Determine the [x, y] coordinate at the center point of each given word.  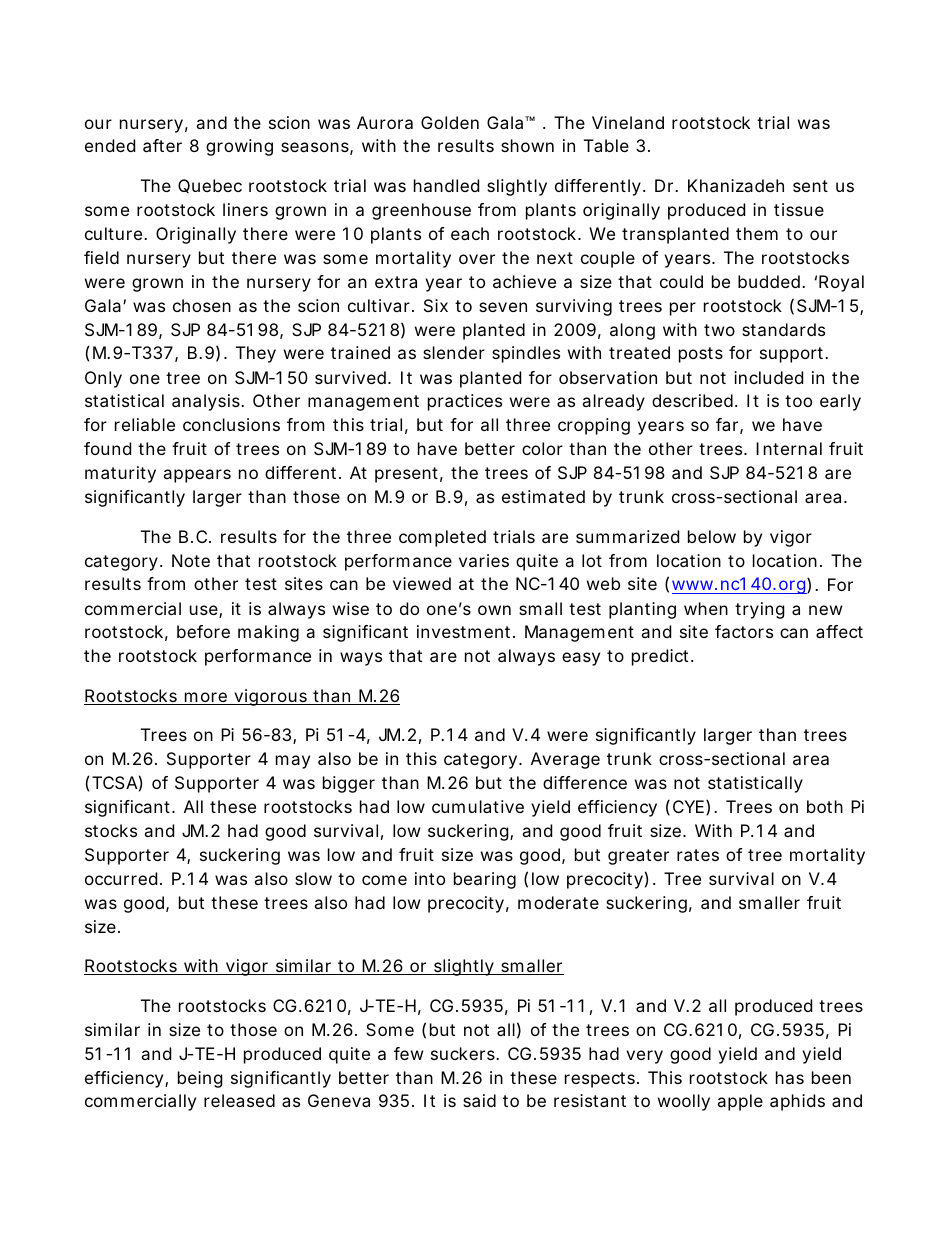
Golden [450, 122]
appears [197, 476]
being [200, 1079]
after [162, 145]
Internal [789, 448]
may [293, 762]
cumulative [478, 806]
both [825, 806]
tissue [799, 209]
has [790, 1077]
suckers [464, 1053]
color [542, 448]
